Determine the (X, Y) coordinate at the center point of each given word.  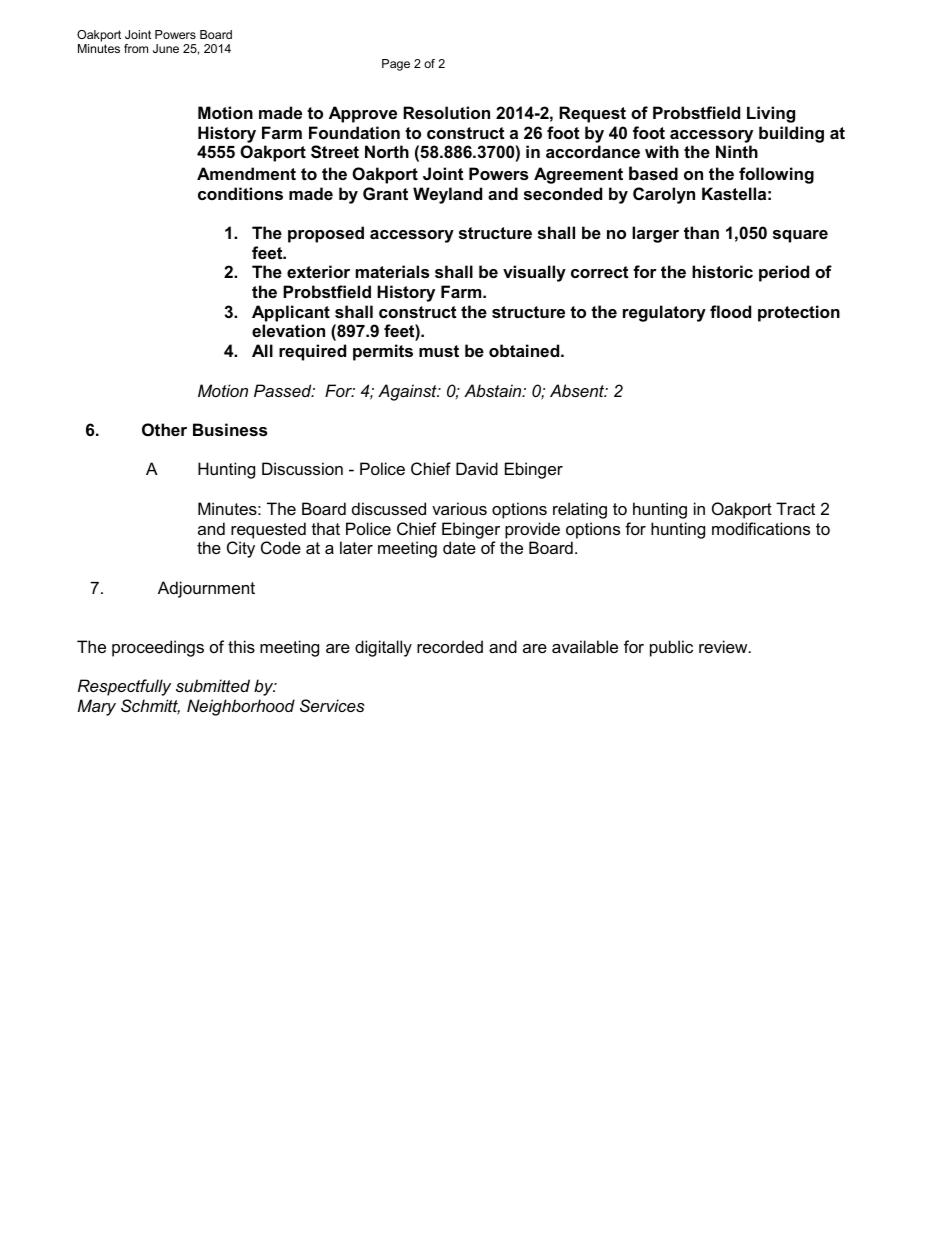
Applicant (291, 313)
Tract (795, 508)
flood (730, 311)
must (439, 351)
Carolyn (664, 195)
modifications (761, 528)
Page (396, 65)
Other (164, 429)
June (166, 48)
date (459, 547)
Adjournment (206, 589)
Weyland (447, 195)
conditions (240, 193)
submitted (213, 685)
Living (771, 114)
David (477, 468)
